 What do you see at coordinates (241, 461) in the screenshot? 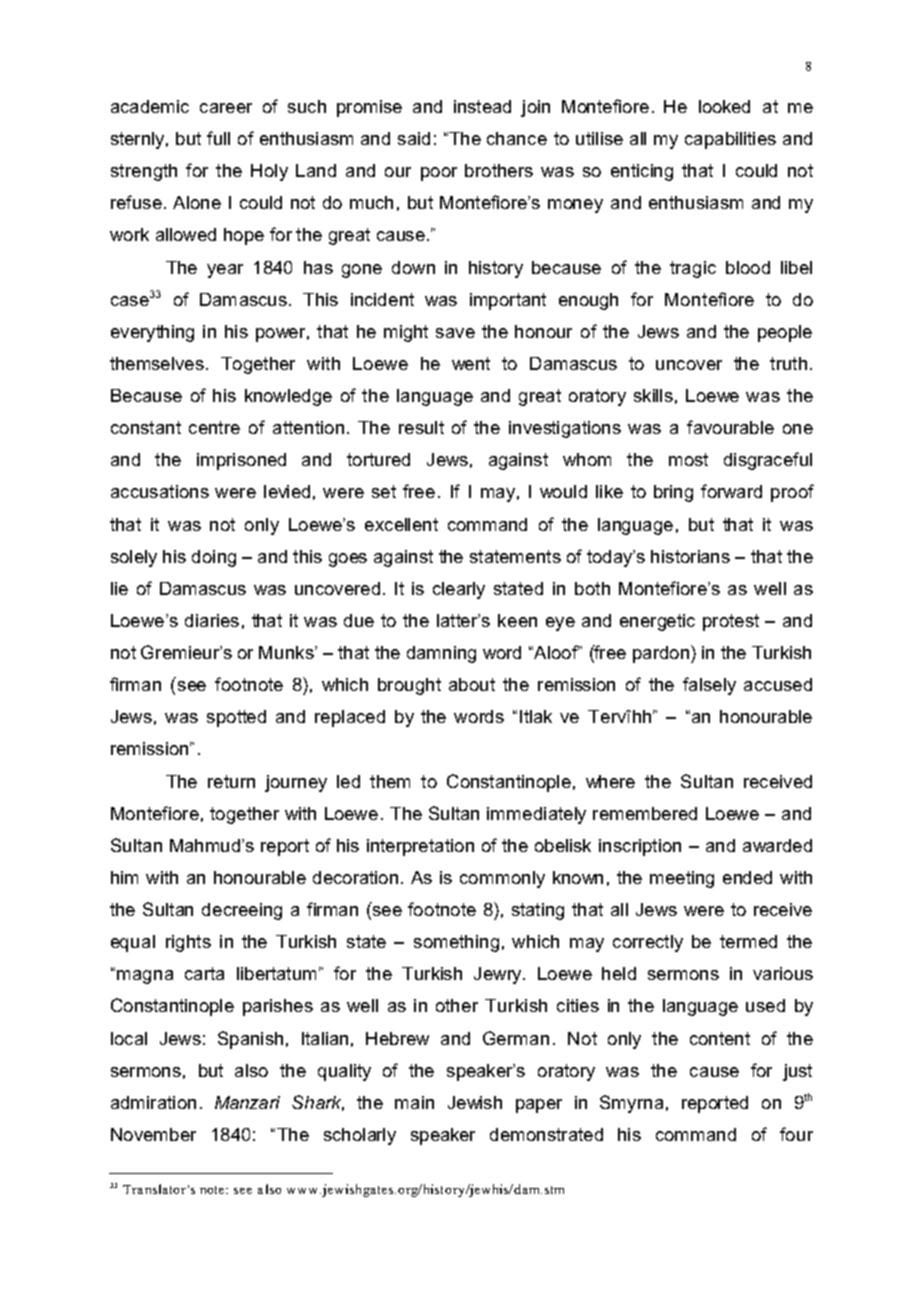
I see `imprisoned` at bounding box center [241, 461].
